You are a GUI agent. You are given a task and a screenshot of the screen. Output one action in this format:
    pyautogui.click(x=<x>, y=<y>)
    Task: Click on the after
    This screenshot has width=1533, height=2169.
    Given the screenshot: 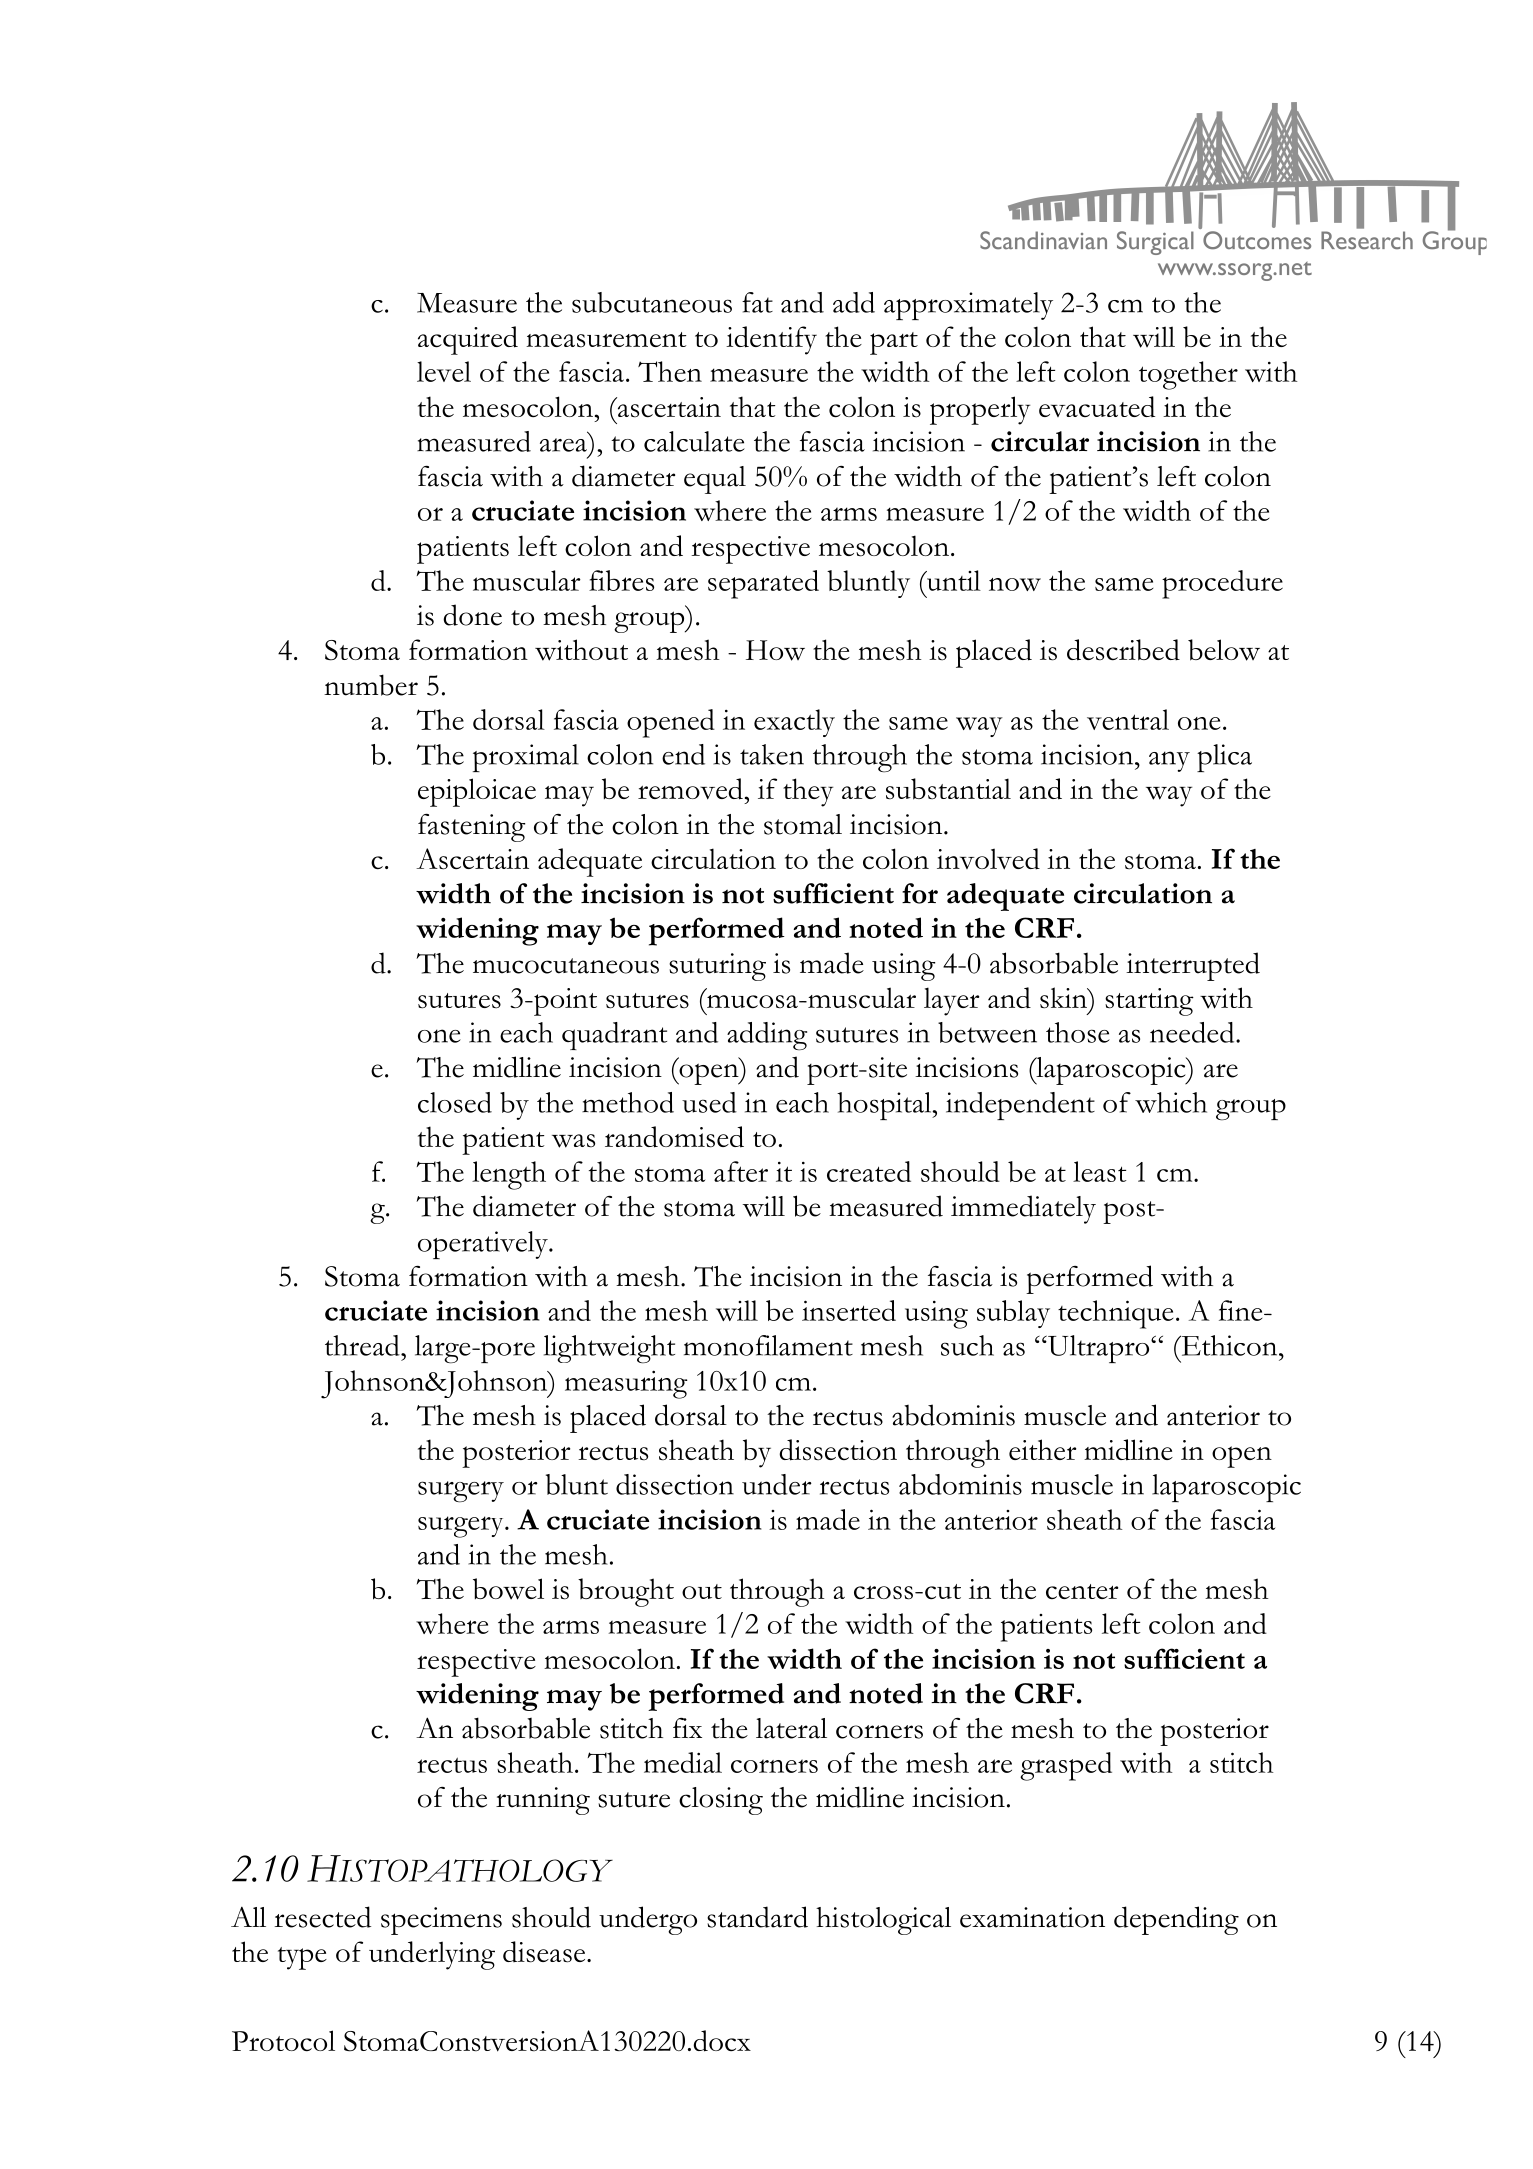 What is the action you would take?
    pyautogui.click(x=741, y=1171)
